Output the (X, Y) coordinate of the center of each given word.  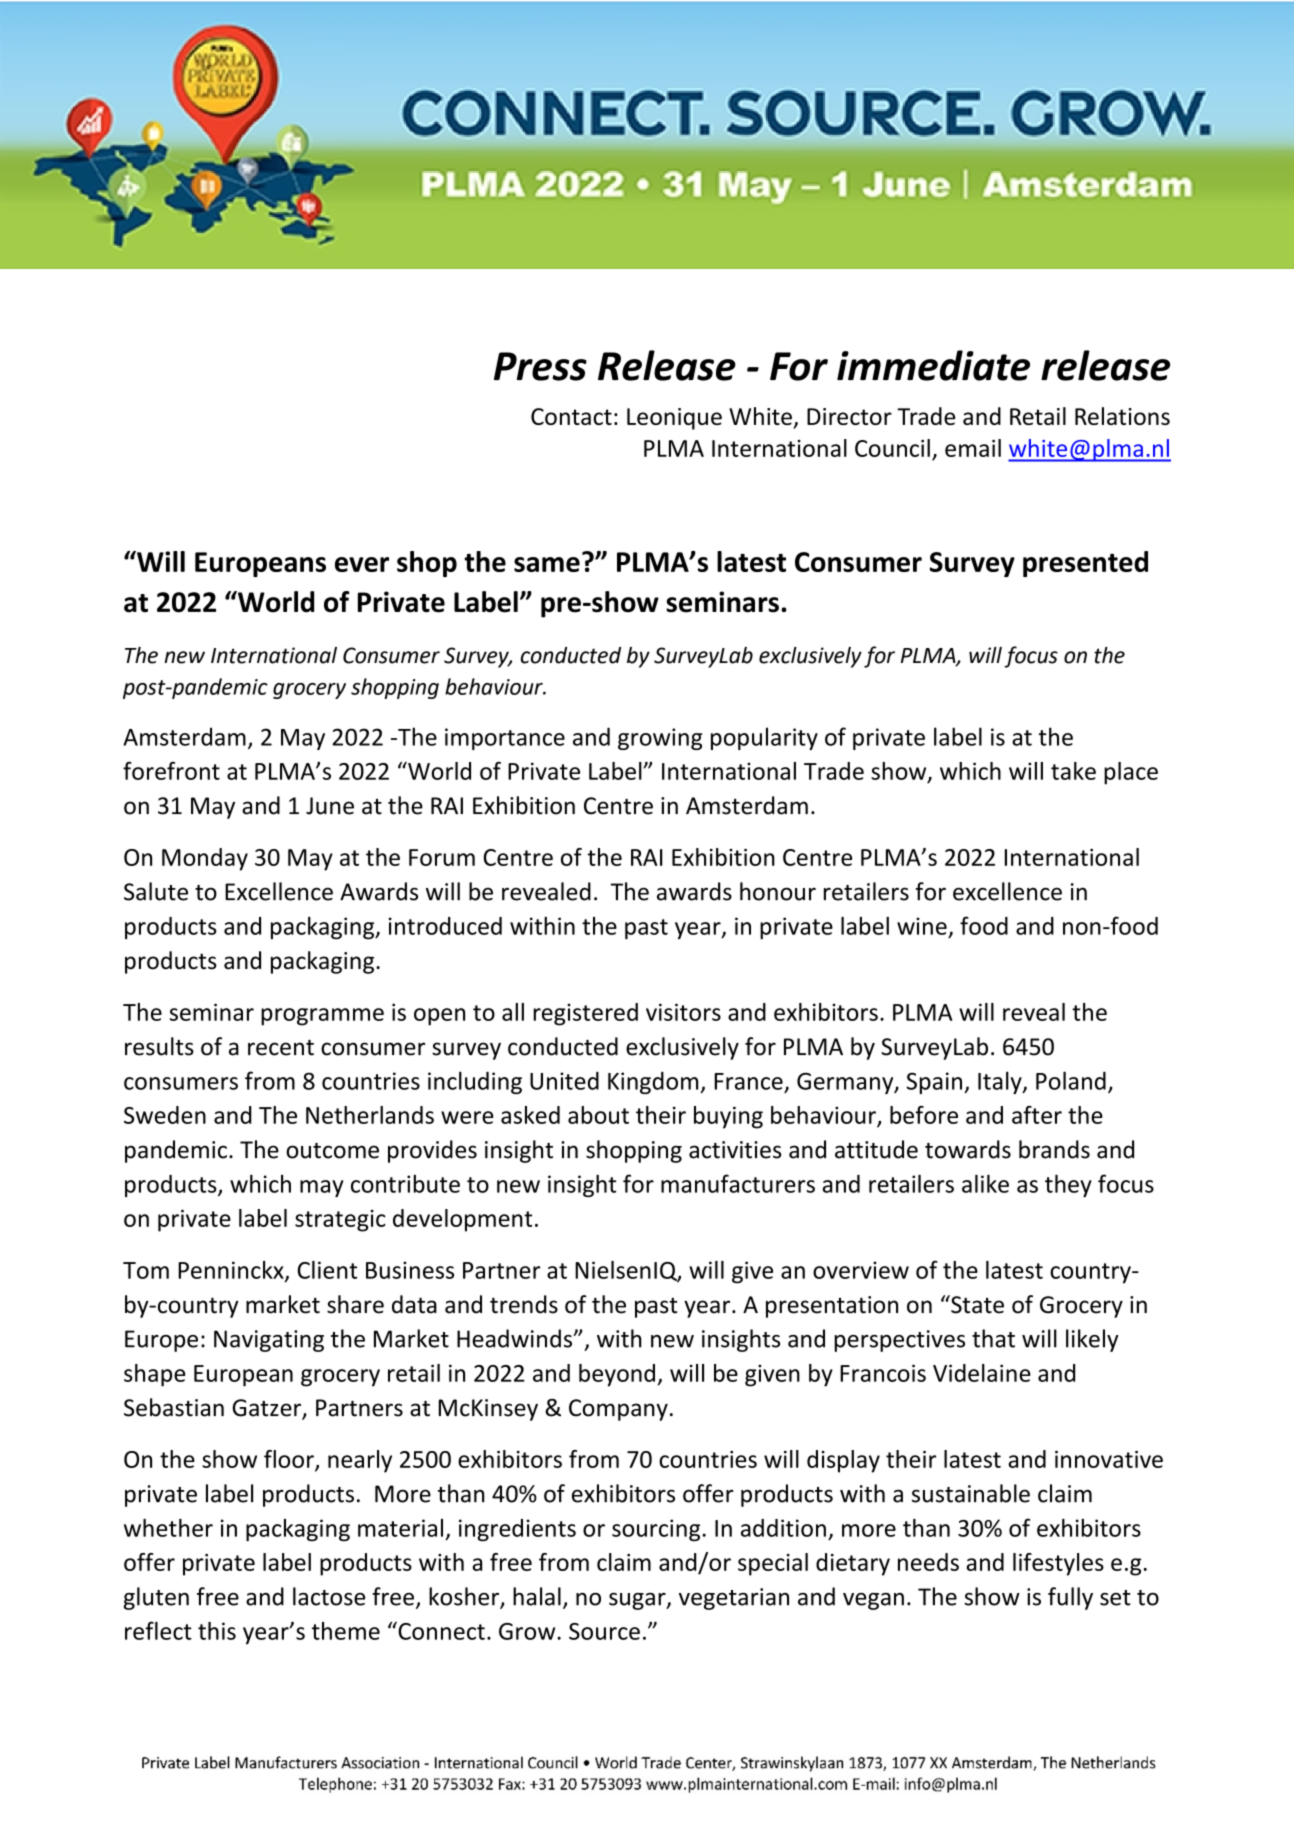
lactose (329, 1596)
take (1073, 771)
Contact (571, 416)
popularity (764, 738)
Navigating (269, 1341)
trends (524, 1304)
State (976, 1304)
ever (362, 564)
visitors (683, 1012)
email (973, 448)
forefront (171, 770)
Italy (1001, 1082)
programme (322, 1017)
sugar (638, 1601)
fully (1070, 1598)
